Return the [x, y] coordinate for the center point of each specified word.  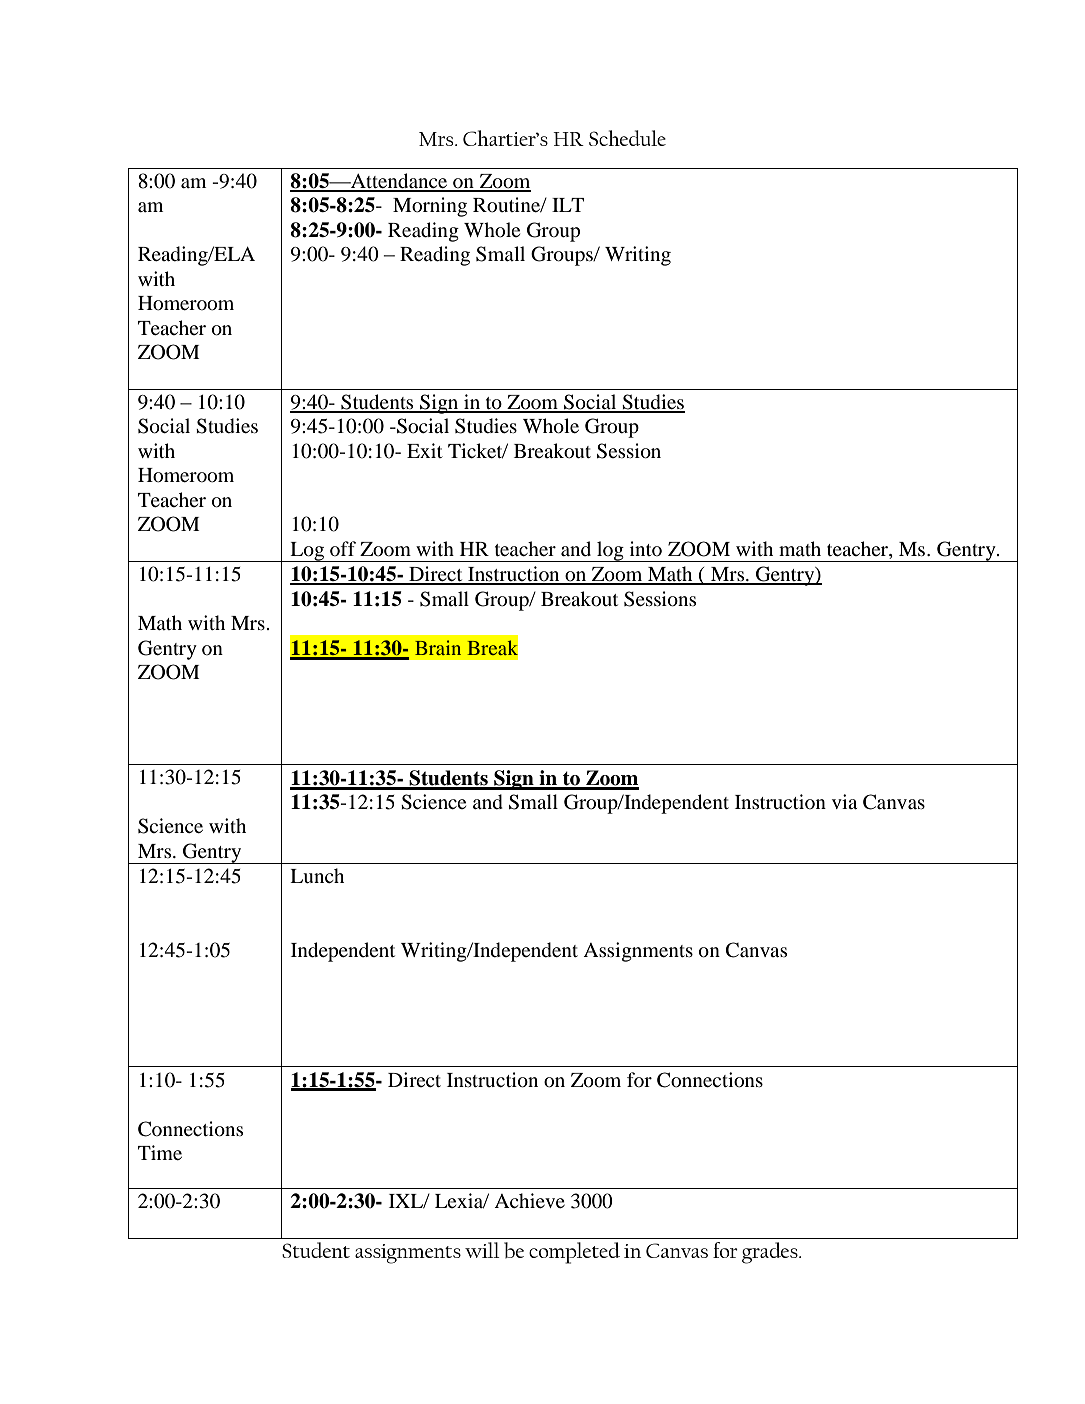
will [482, 1250]
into [646, 548]
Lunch [317, 876]
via [845, 801]
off [343, 548]
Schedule [627, 138]
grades [771, 1253]
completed [574, 1253]
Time [160, 1152]
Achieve [529, 1200]
